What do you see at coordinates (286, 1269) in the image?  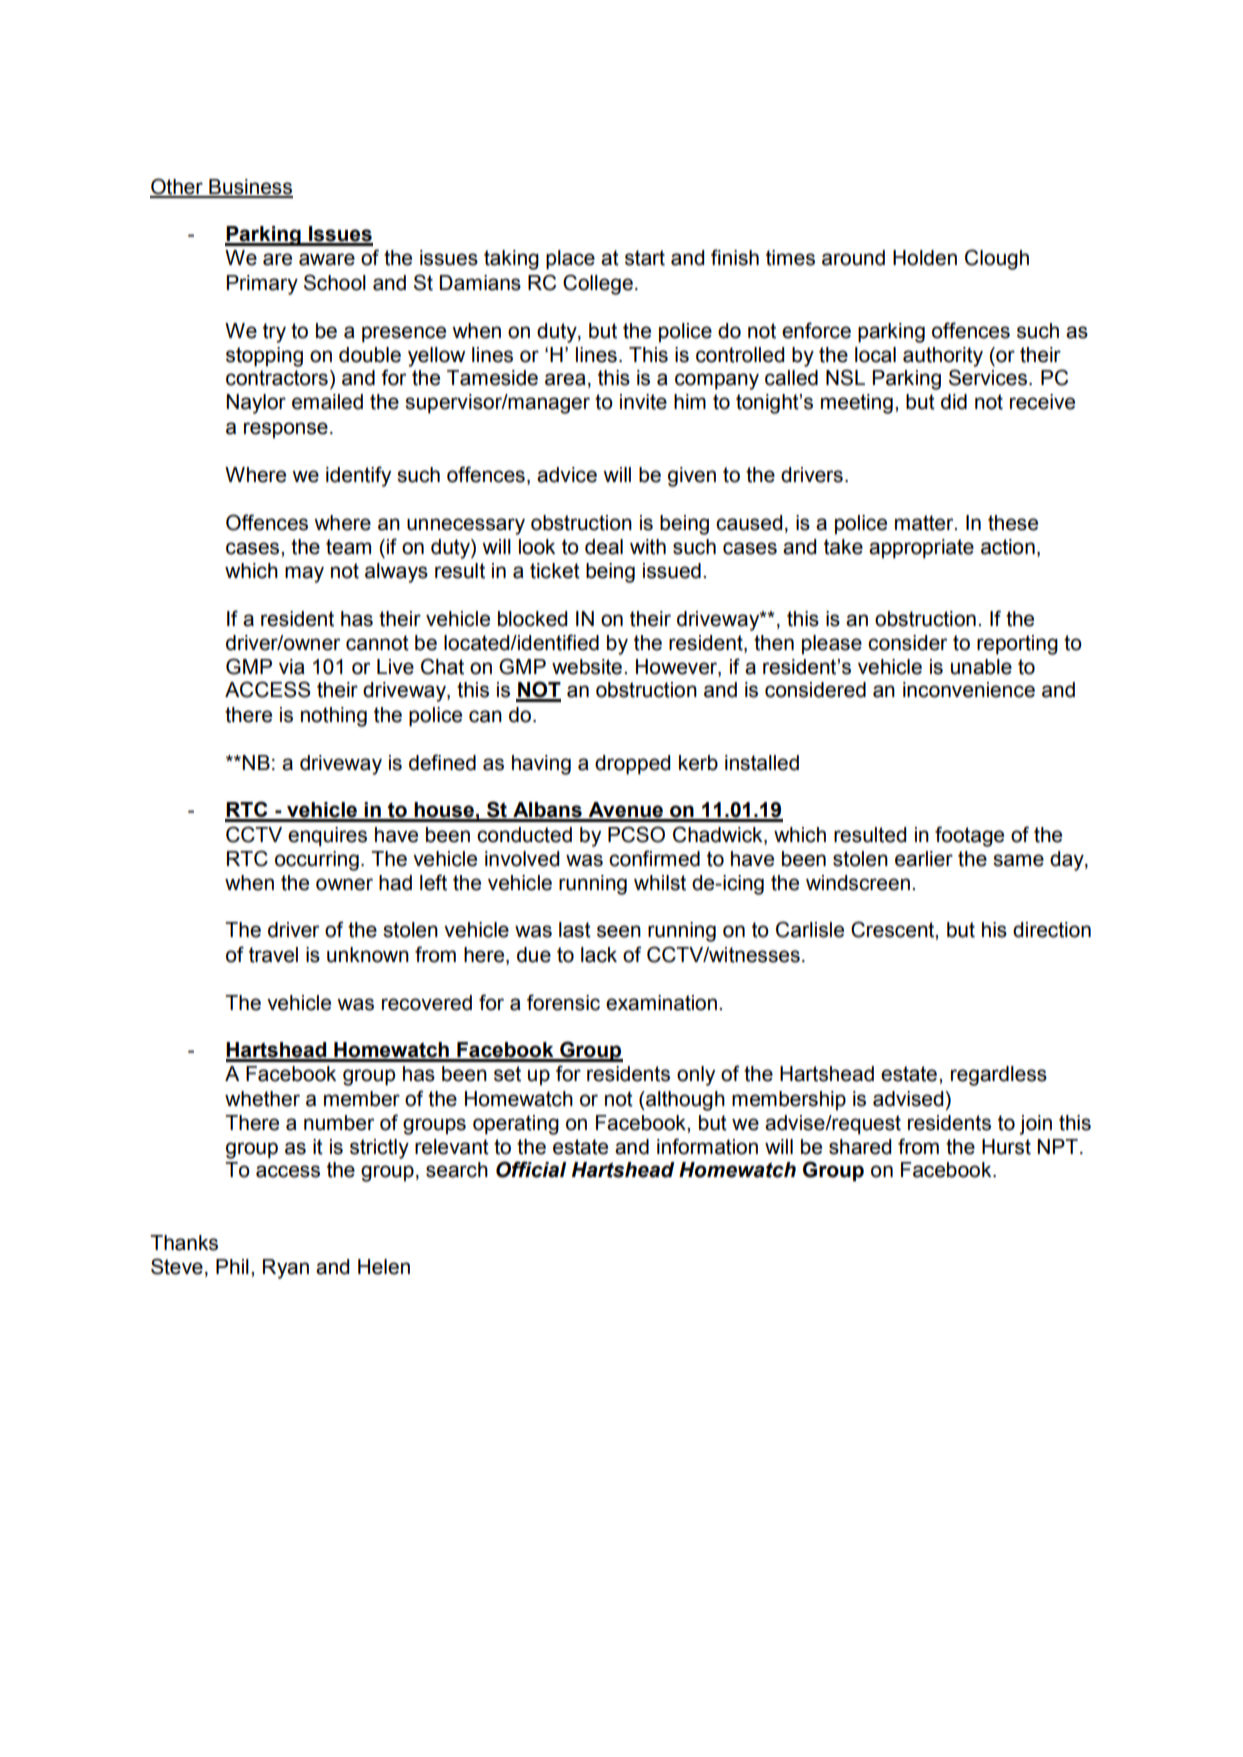 I see `Ryan` at bounding box center [286, 1269].
